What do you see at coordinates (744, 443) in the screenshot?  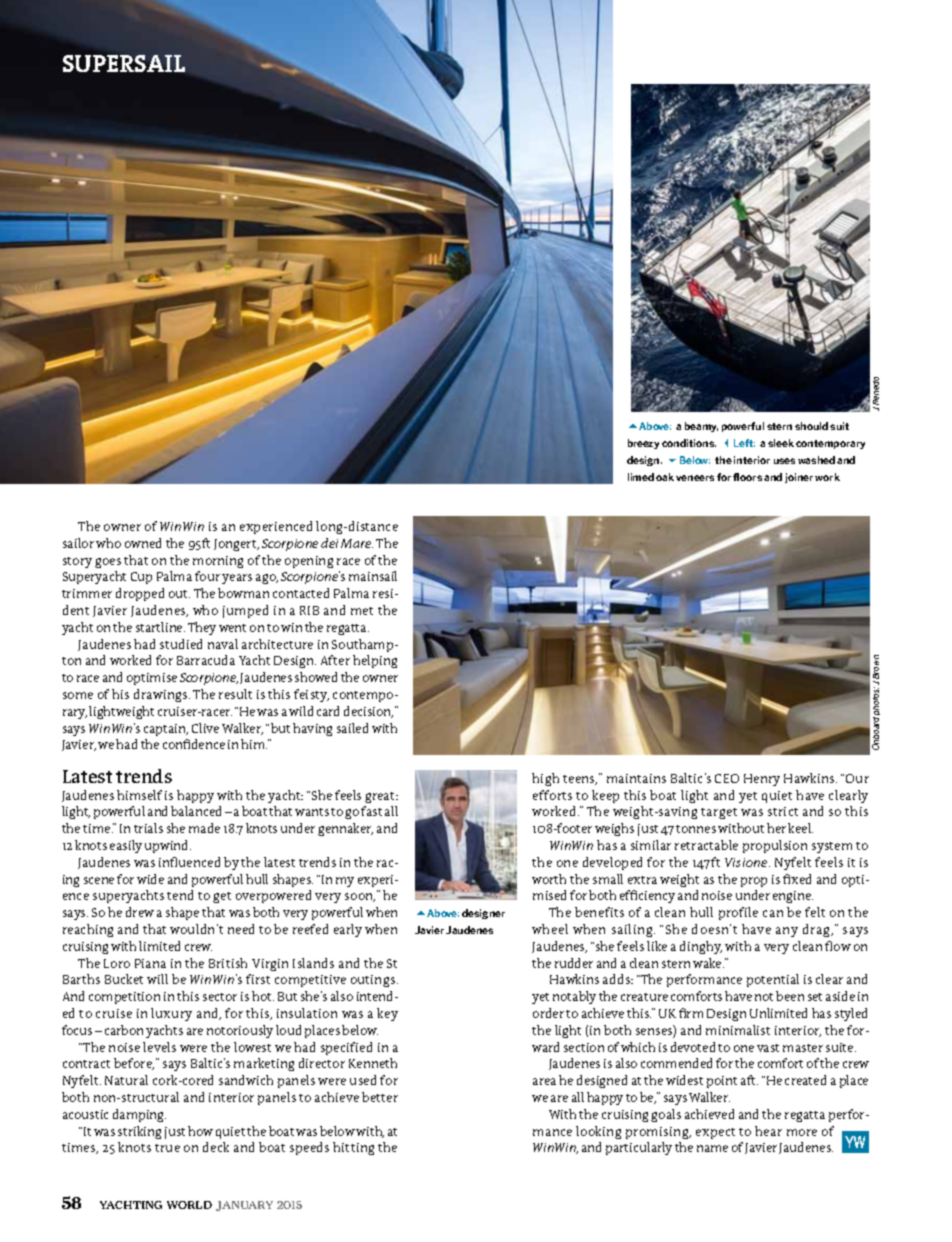 I see `Left` at bounding box center [744, 443].
